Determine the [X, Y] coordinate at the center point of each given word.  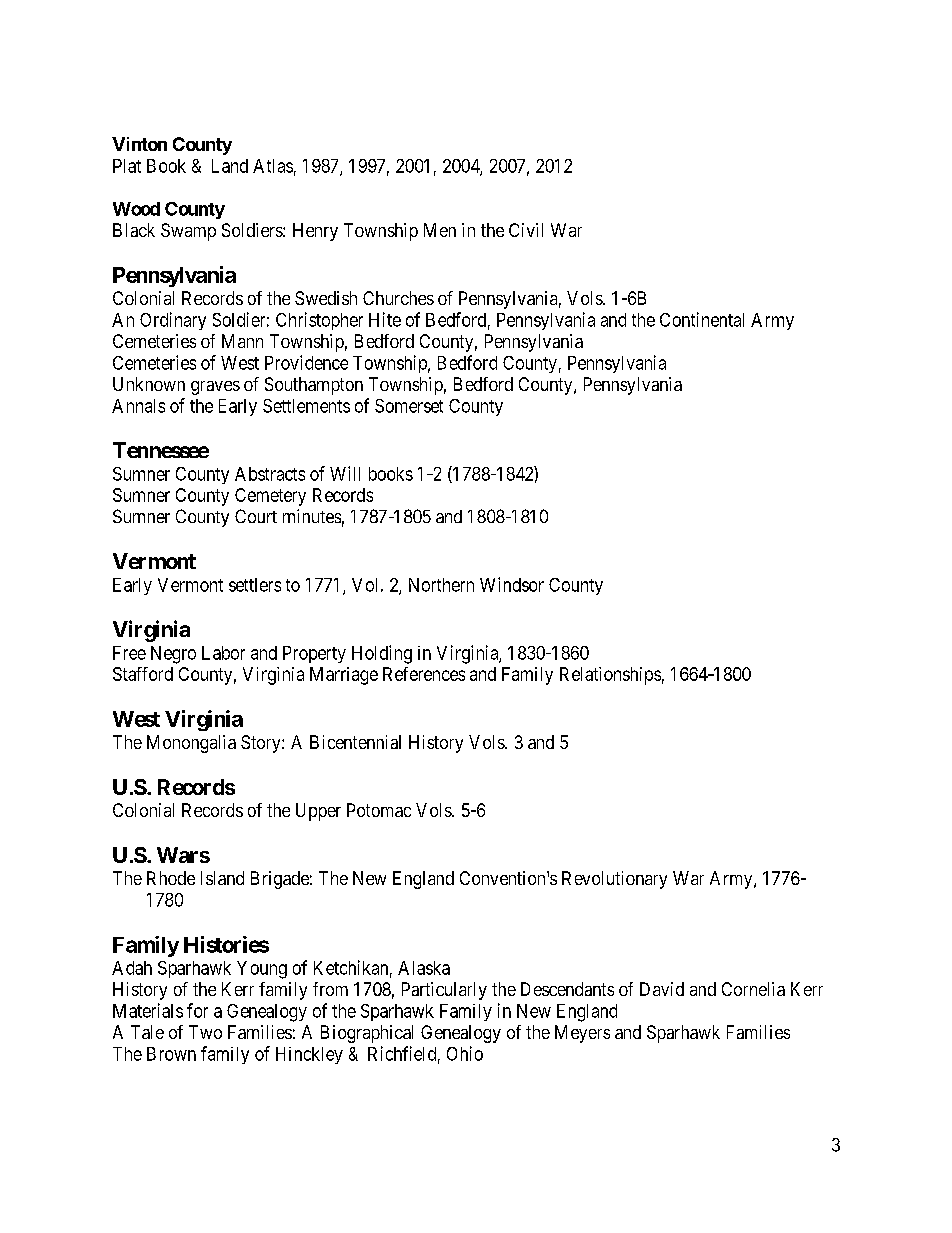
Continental [702, 319]
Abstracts [270, 474]
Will [345, 473]
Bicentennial [355, 742]
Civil [526, 230]
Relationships [610, 676]
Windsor [512, 584]
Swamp [188, 232]
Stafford [143, 674]
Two [205, 1032]
